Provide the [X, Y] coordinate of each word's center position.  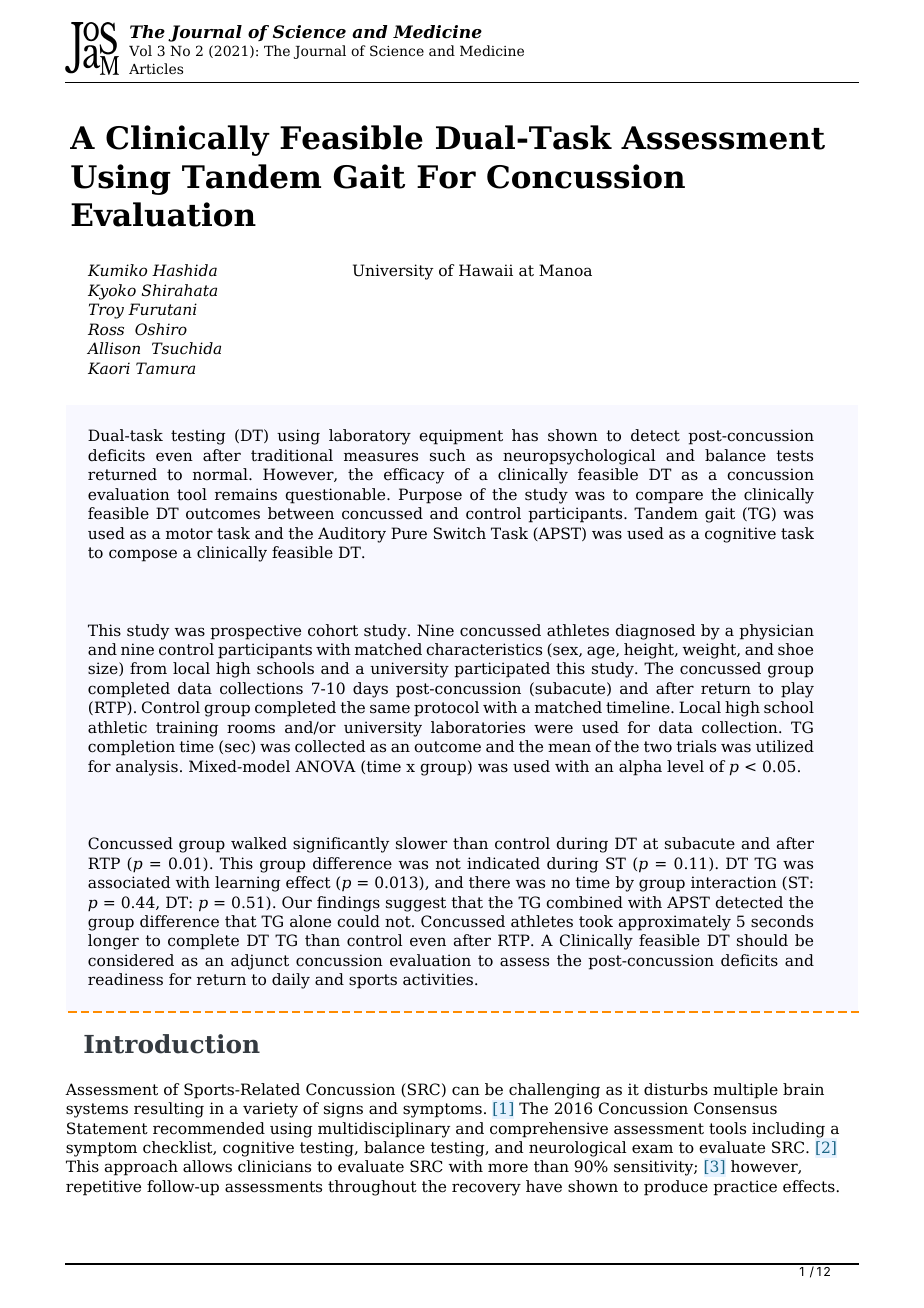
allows [207, 1166]
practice [745, 1188]
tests [794, 456]
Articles [156, 68]
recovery [486, 1189]
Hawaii [486, 270]
